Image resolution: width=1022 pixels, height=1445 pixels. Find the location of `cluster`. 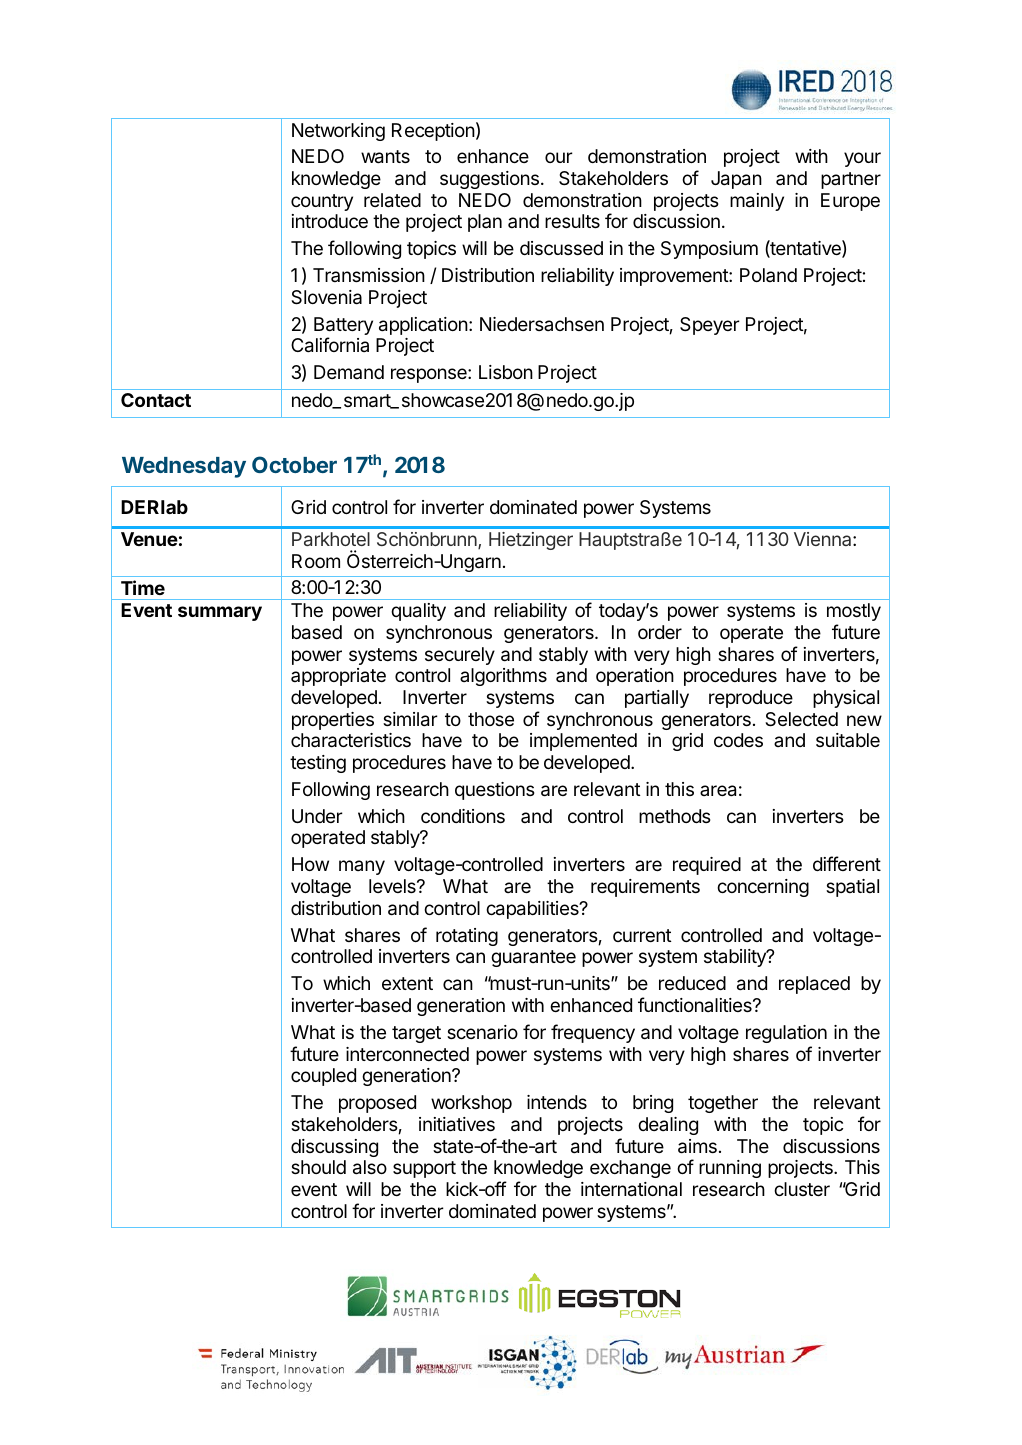

cluster is located at coordinates (802, 1189).
